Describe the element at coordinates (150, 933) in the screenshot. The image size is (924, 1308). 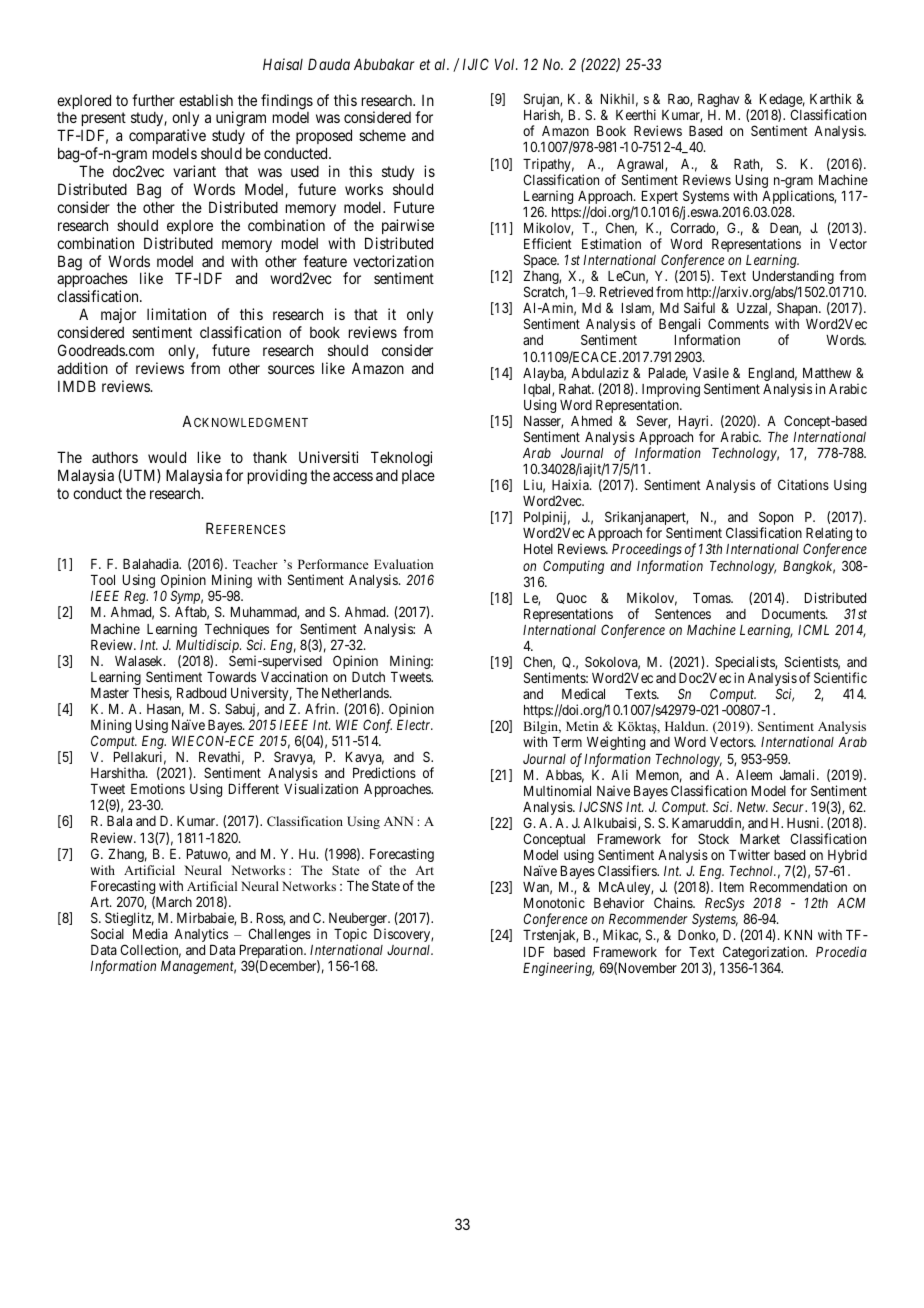
I see `Media` at that location.
